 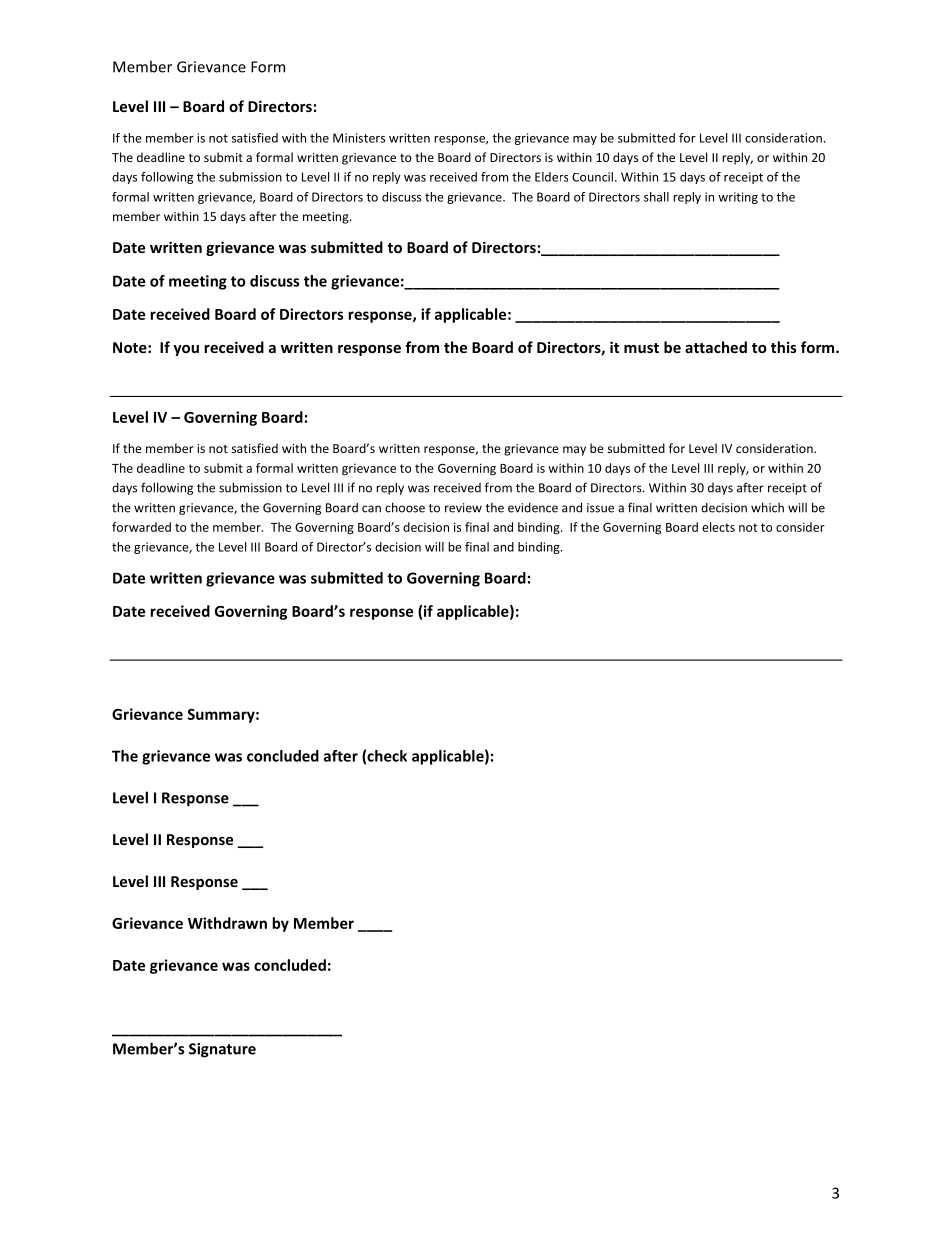 What do you see at coordinates (767, 507) in the screenshot?
I see `which` at bounding box center [767, 507].
